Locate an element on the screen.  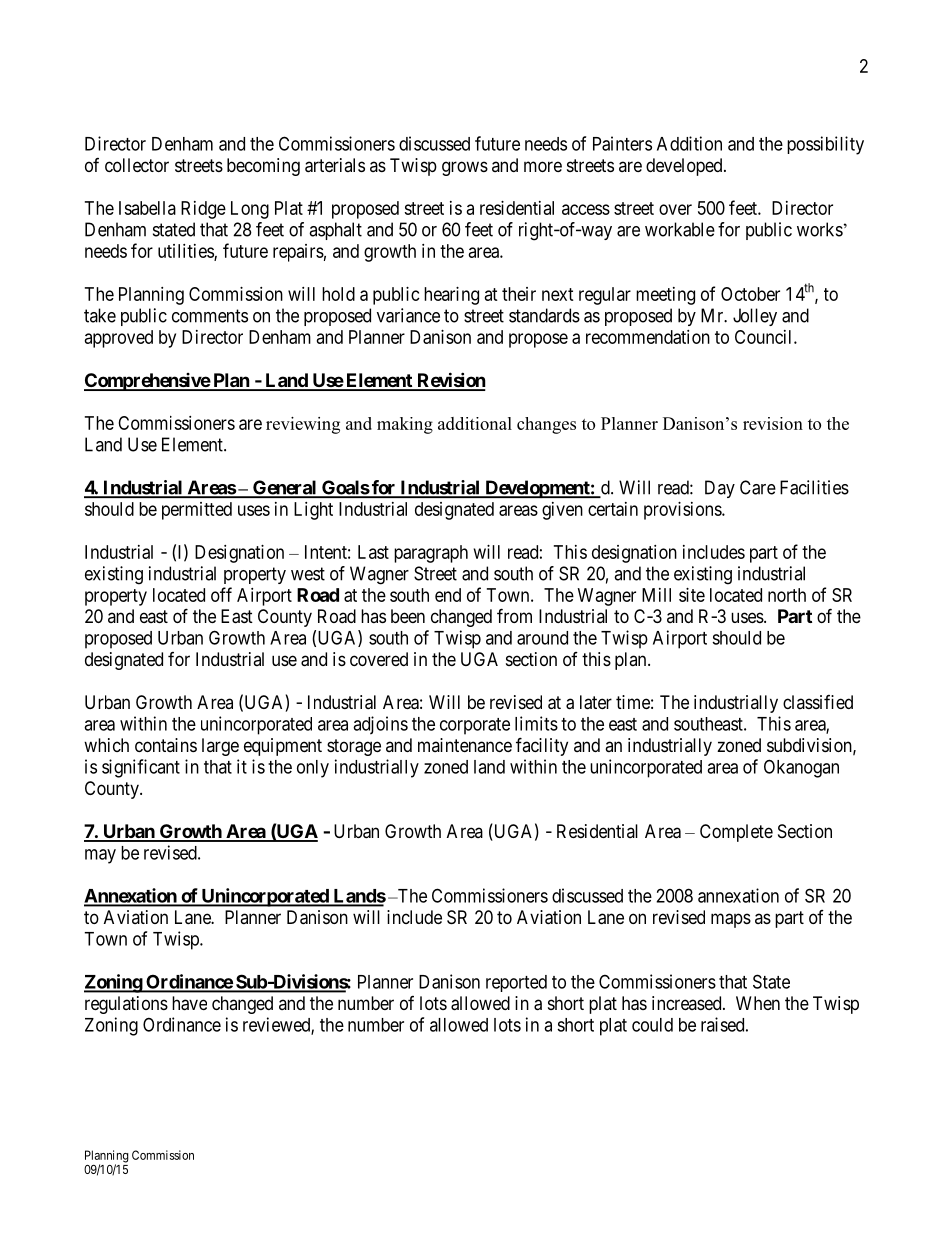
classified is located at coordinates (818, 702).
